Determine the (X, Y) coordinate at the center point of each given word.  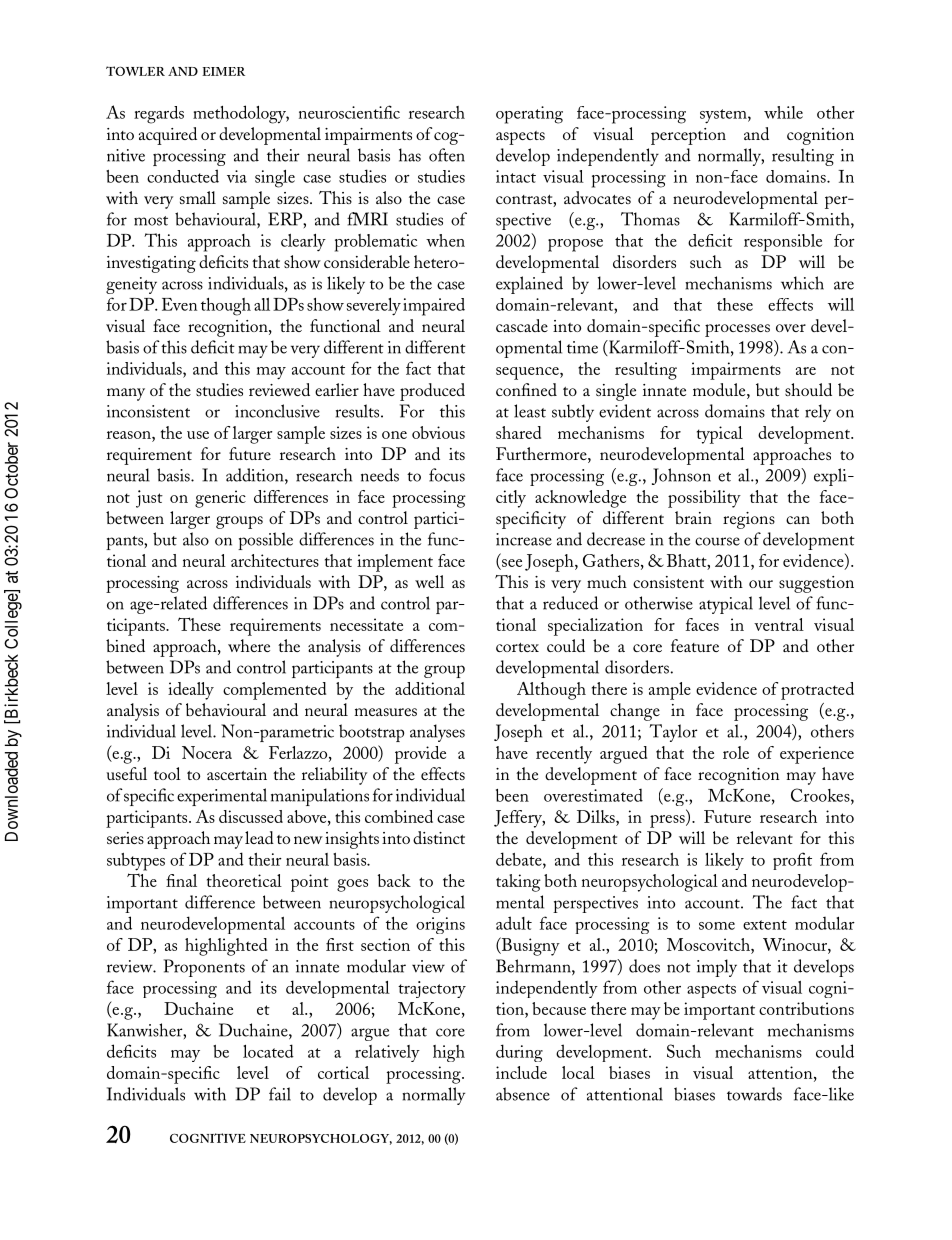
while (783, 112)
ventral (779, 624)
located (268, 1051)
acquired (168, 136)
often (447, 155)
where (249, 645)
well (429, 581)
